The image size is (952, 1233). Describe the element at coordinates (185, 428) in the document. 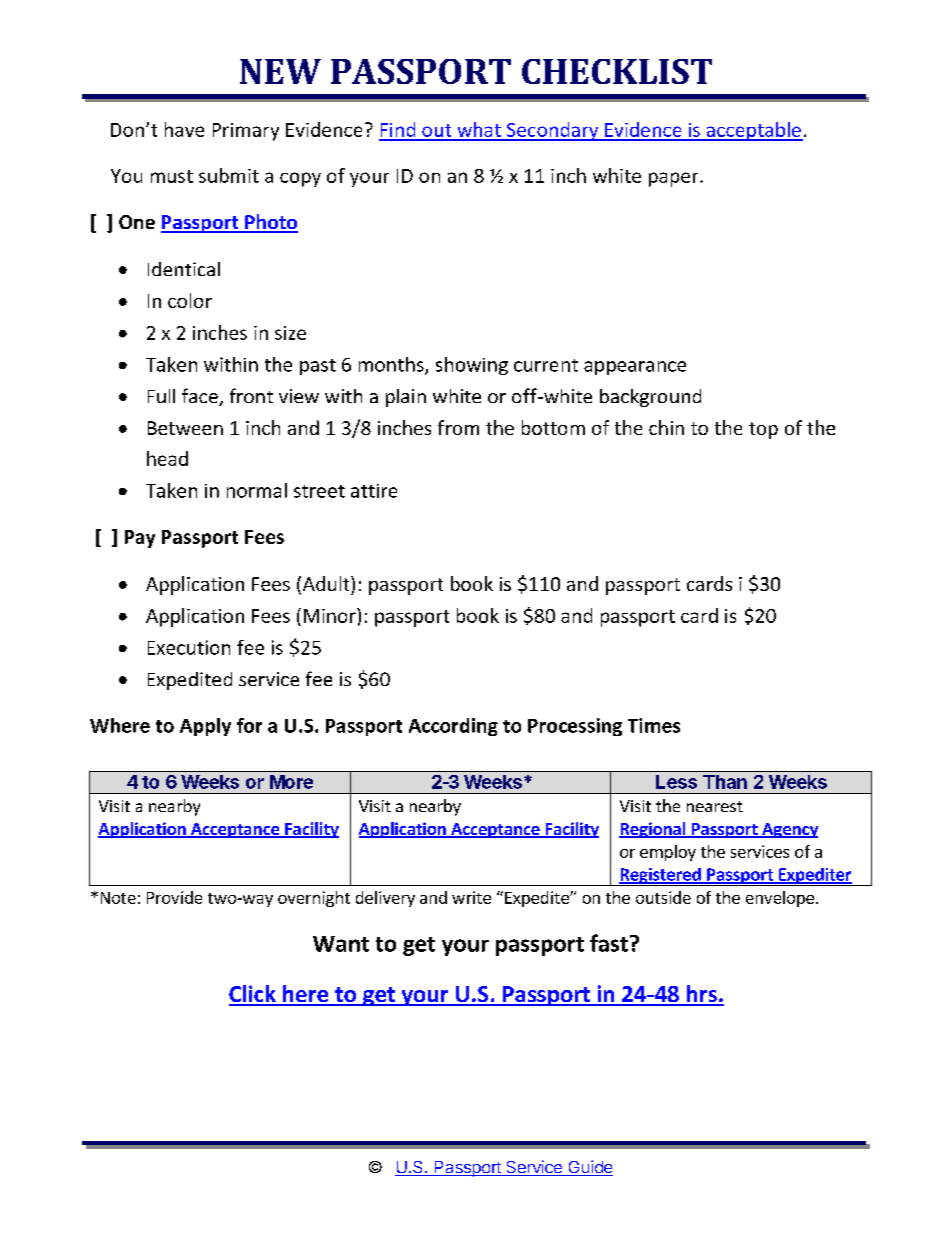

I see `Between` at that location.
